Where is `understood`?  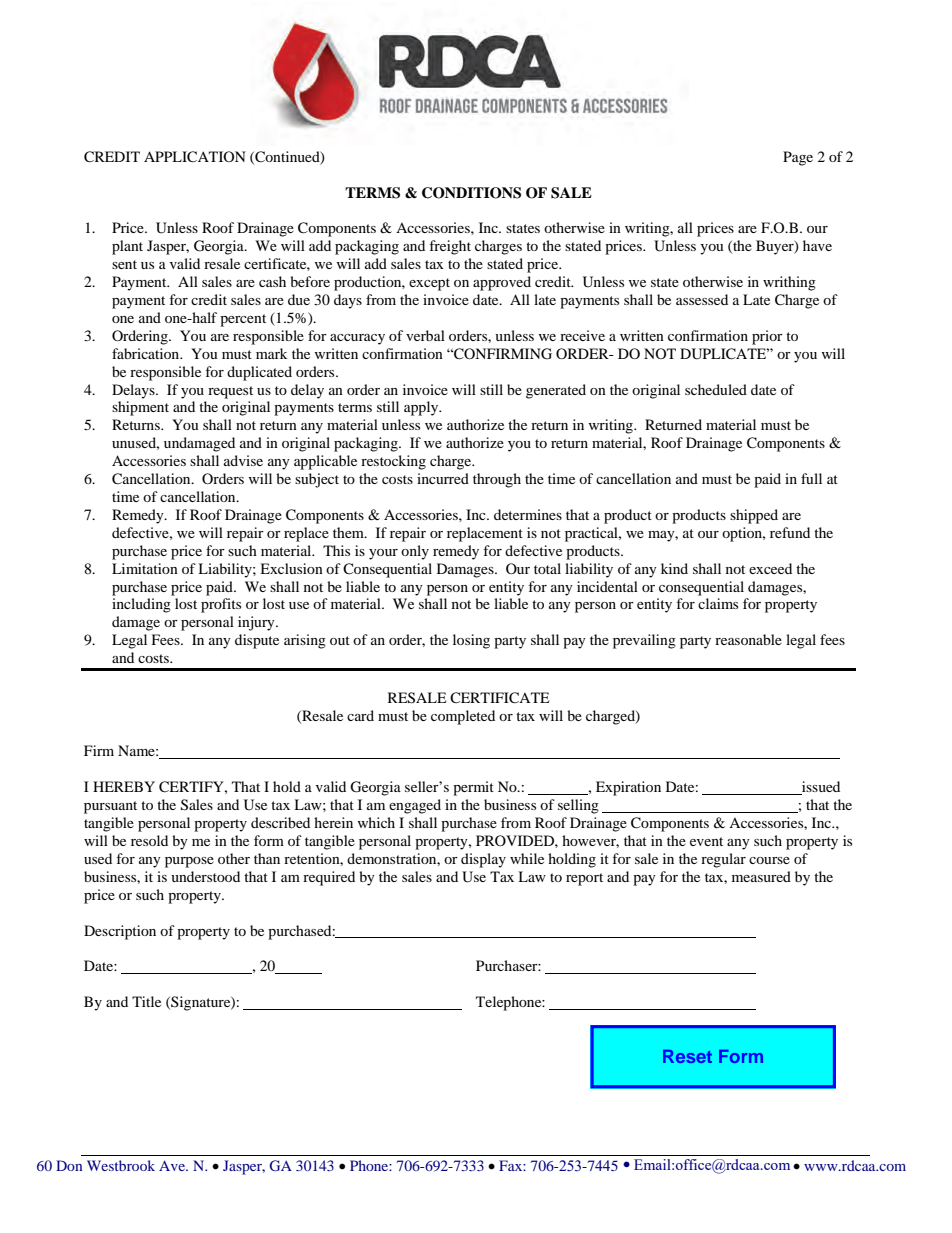 understood is located at coordinates (205, 876).
